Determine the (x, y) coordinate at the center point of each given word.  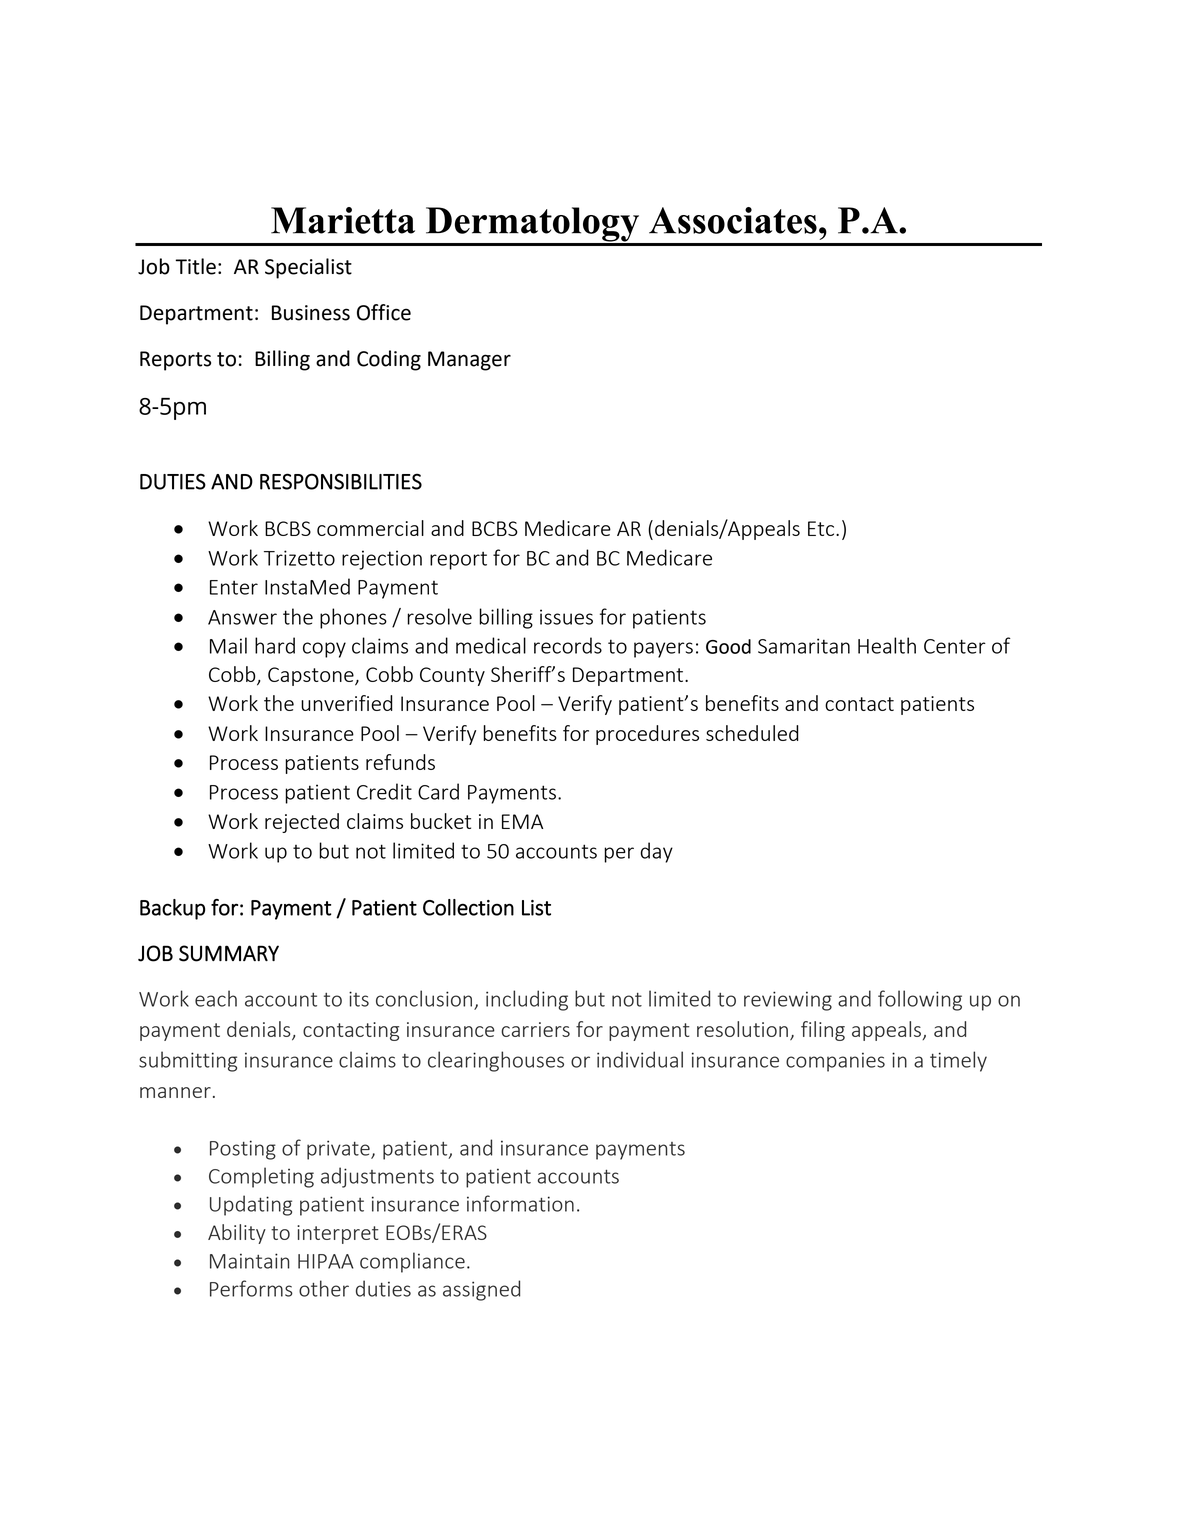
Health (887, 645)
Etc (822, 528)
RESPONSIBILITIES (341, 481)
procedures (647, 735)
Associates (733, 220)
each (216, 998)
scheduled (752, 733)
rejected (302, 823)
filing (823, 1031)
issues (566, 617)
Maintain (250, 1261)
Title (195, 266)
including (527, 1000)
